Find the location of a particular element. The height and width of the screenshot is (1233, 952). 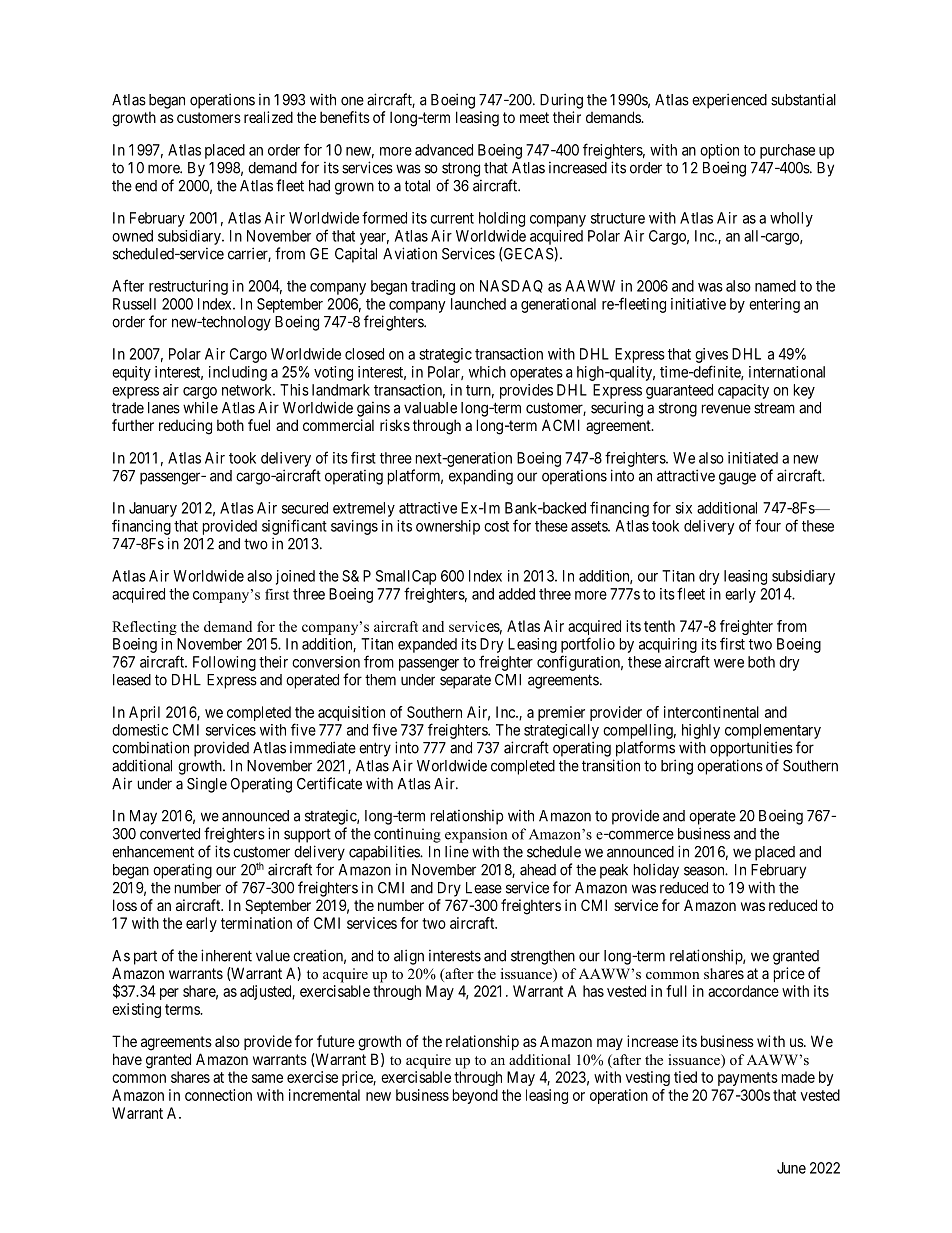

advanced is located at coordinates (444, 150).
